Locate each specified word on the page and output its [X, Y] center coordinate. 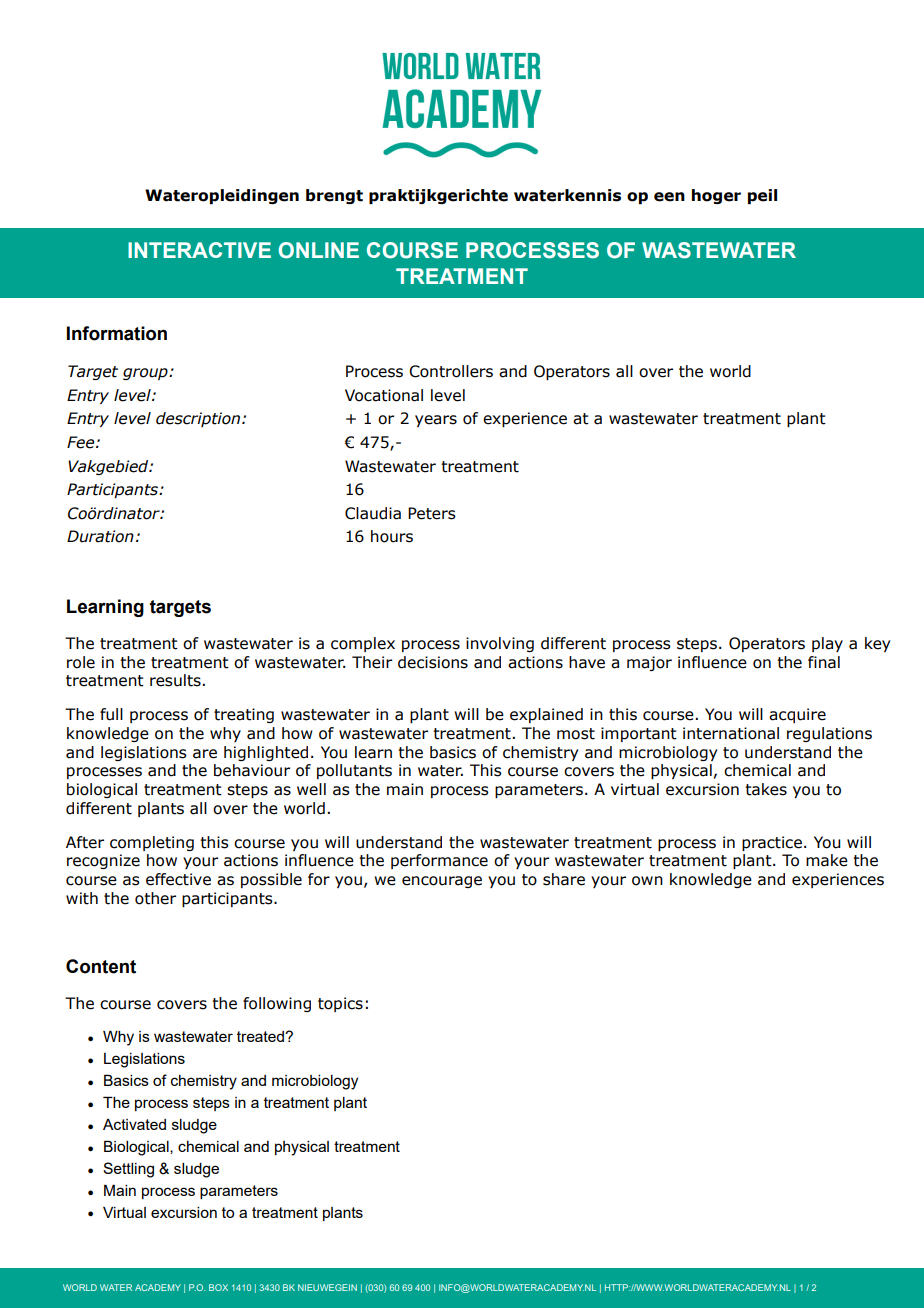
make [827, 860]
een [669, 197]
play [827, 644]
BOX [218, 1287]
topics [340, 1004]
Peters [432, 513]
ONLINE [319, 250]
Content [101, 966]
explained [546, 715]
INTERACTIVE [199, 250]
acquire [797, 715]
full [111, 714]
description [199, 419]
